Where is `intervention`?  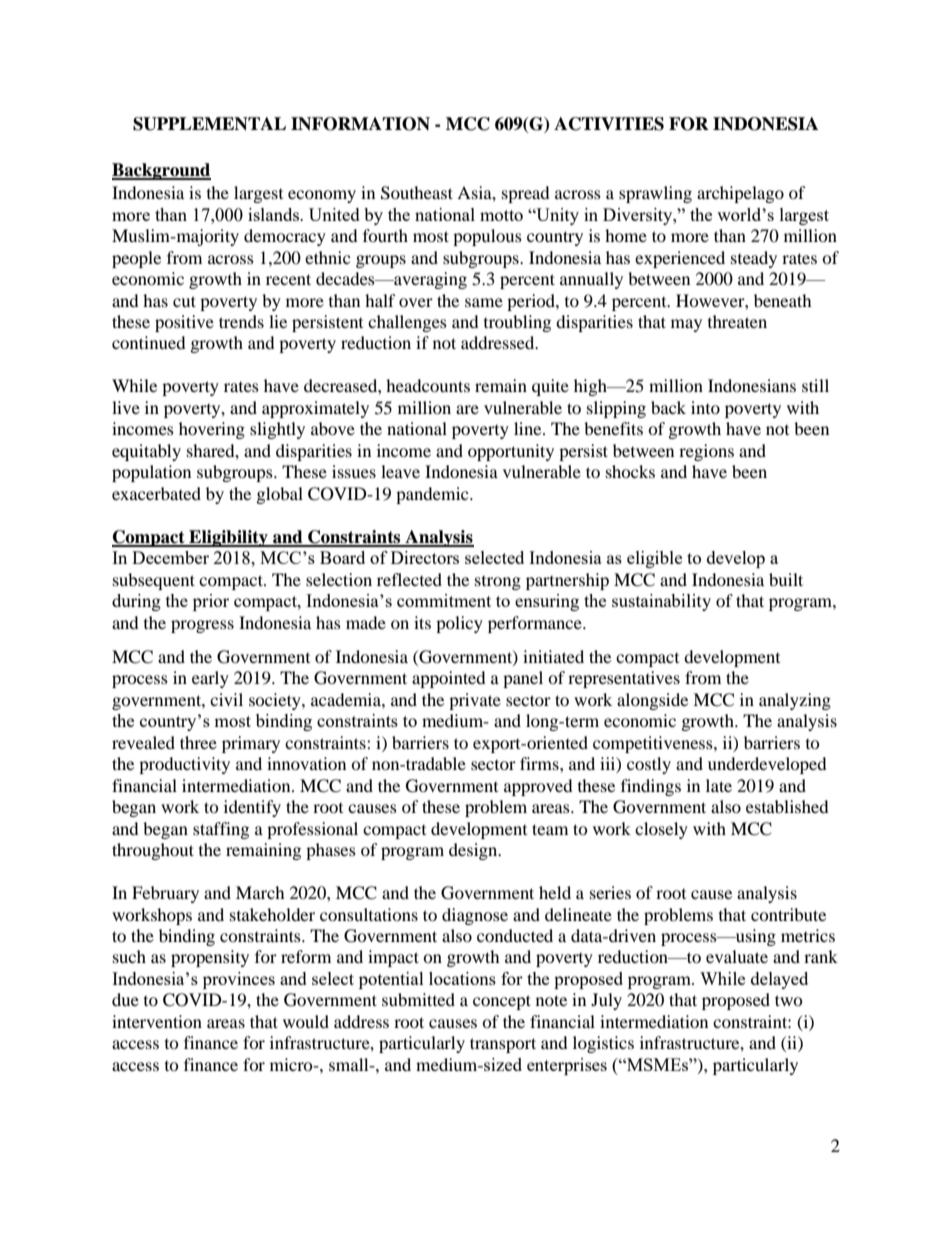 intervention is located at coordinates (157, 1021).
